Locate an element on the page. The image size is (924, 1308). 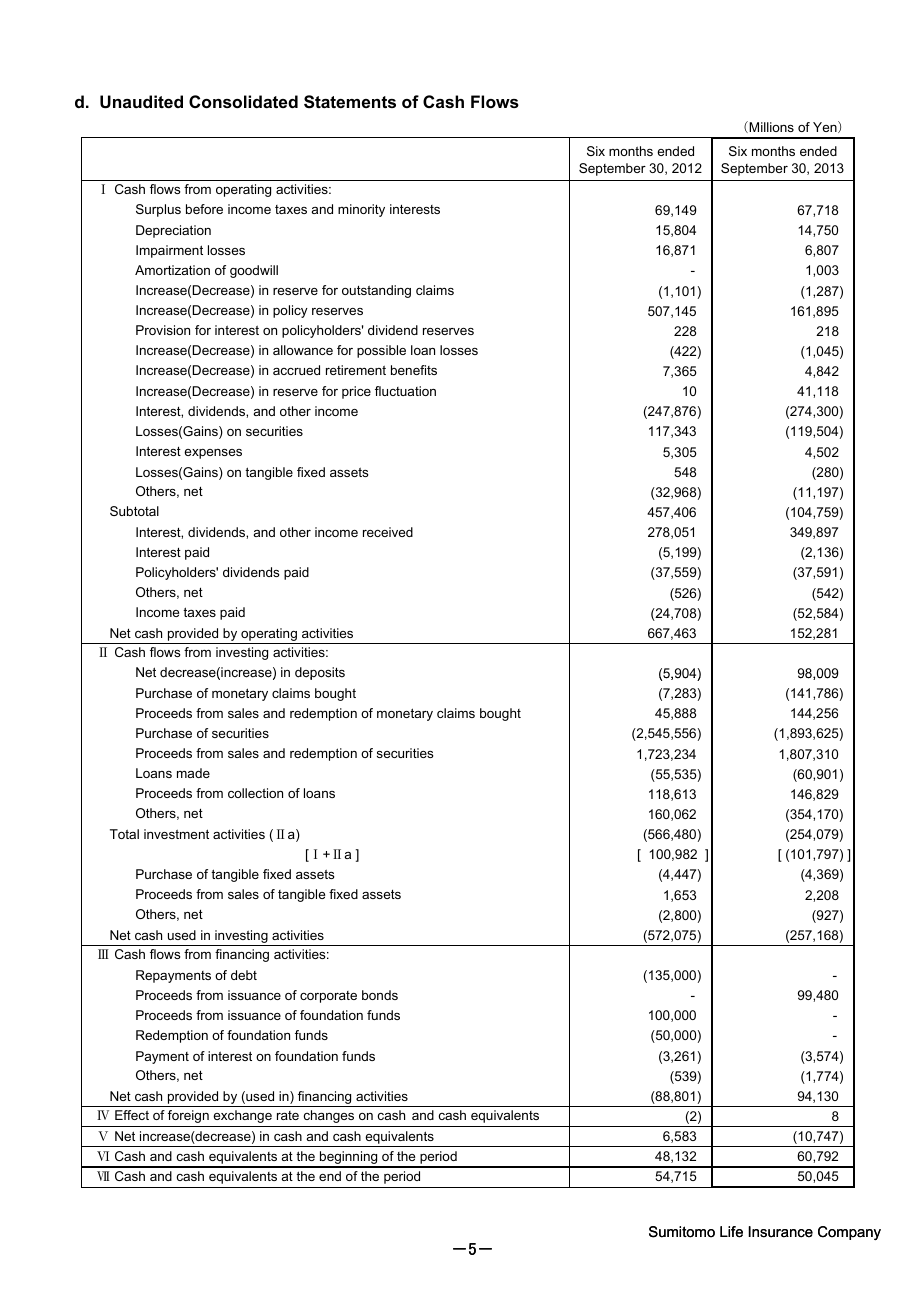
bonds is located at coordinates (380, 995).
